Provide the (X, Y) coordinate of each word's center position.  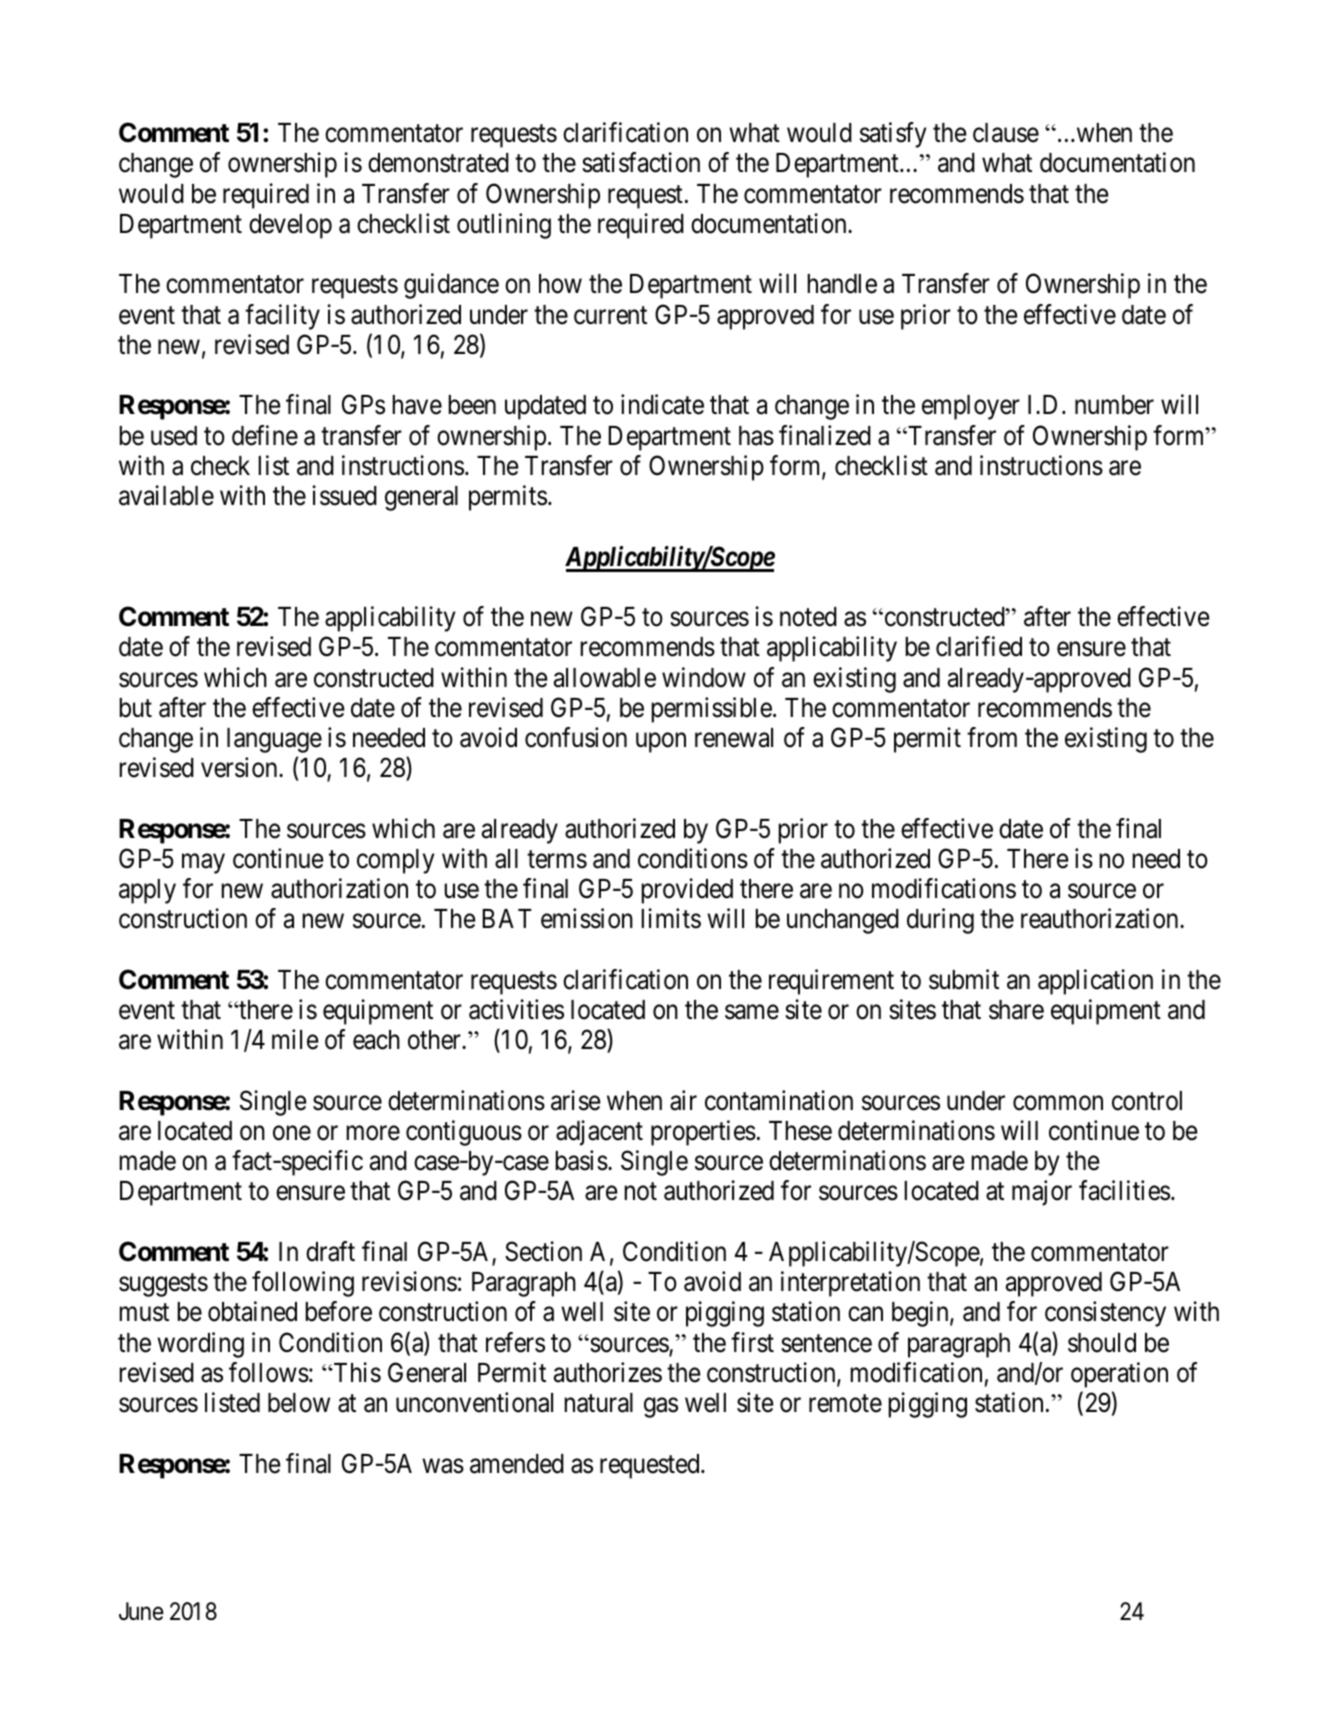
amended (517, 1464)
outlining (504, 226)
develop (290, 226)
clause (1006, 133)
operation (1119, 1375)
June (141, 1611)
